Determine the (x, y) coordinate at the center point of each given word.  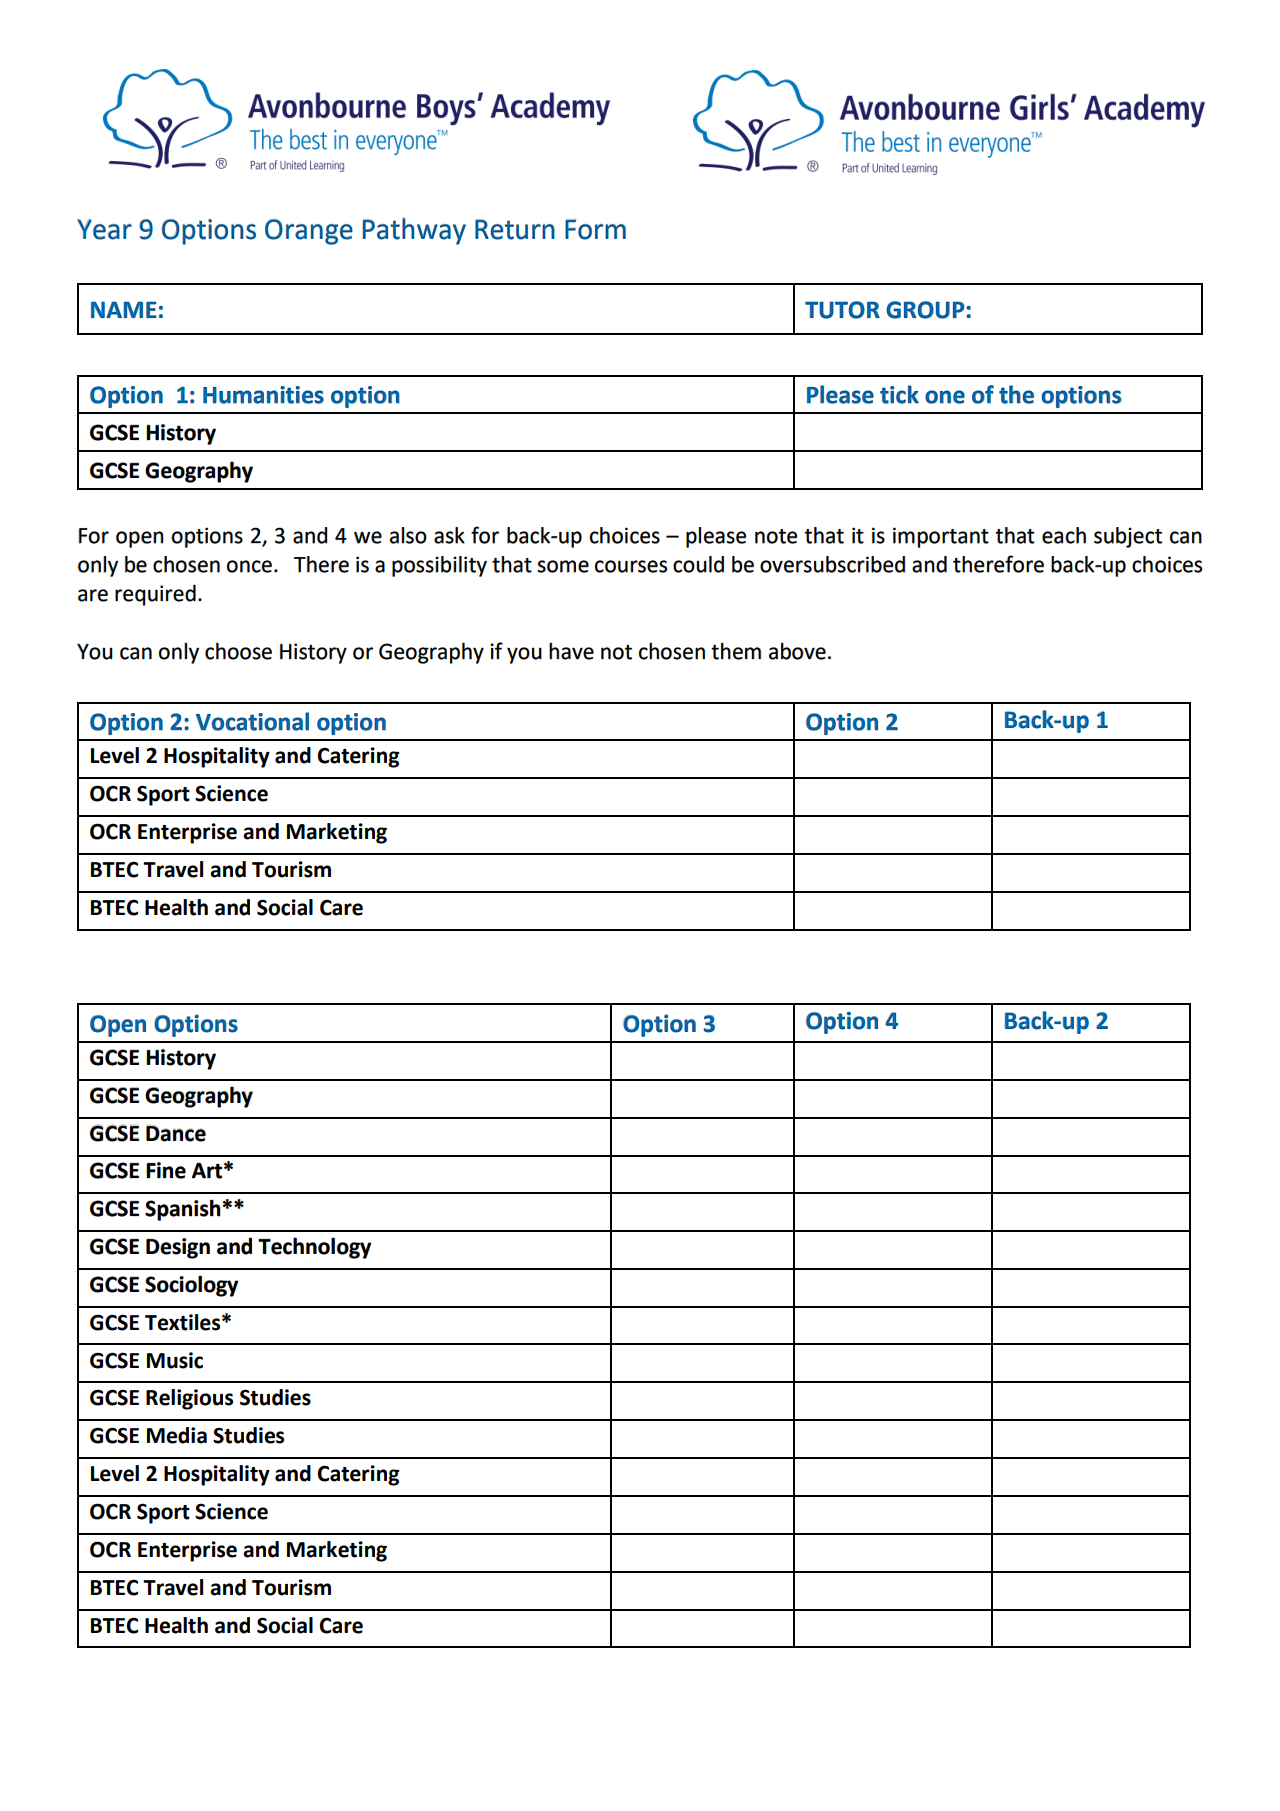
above (797, 651)
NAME (124, 309)
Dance (176, 1133)
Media (177, 1435)
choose (238, 651)
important (941, 537)
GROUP (925, 310)
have (571, 651)
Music (175, 1360)
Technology (314, 1248)
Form (595, 229)
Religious (189, 1399)
